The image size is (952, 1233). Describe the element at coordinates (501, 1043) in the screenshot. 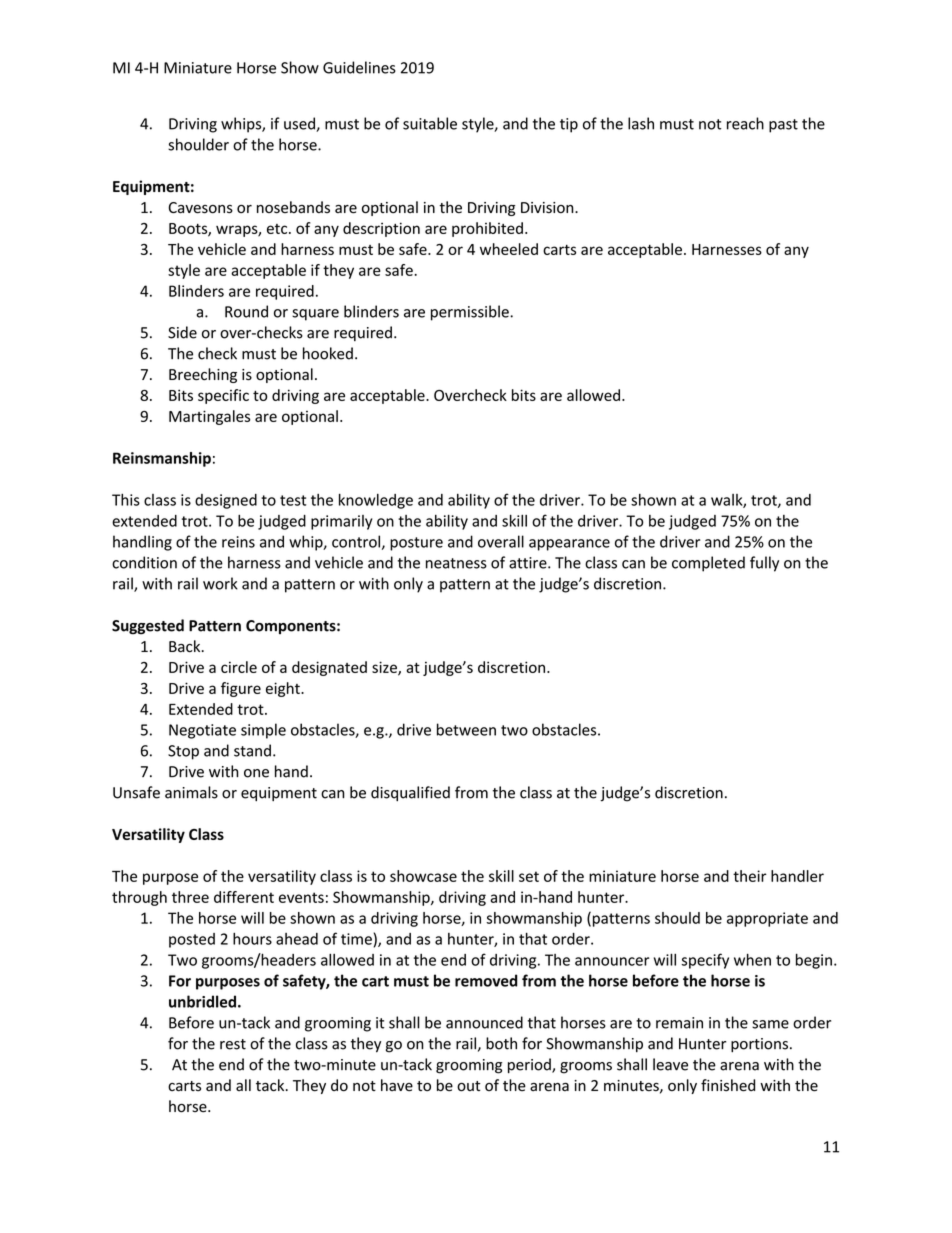

I see `both` at that location.
